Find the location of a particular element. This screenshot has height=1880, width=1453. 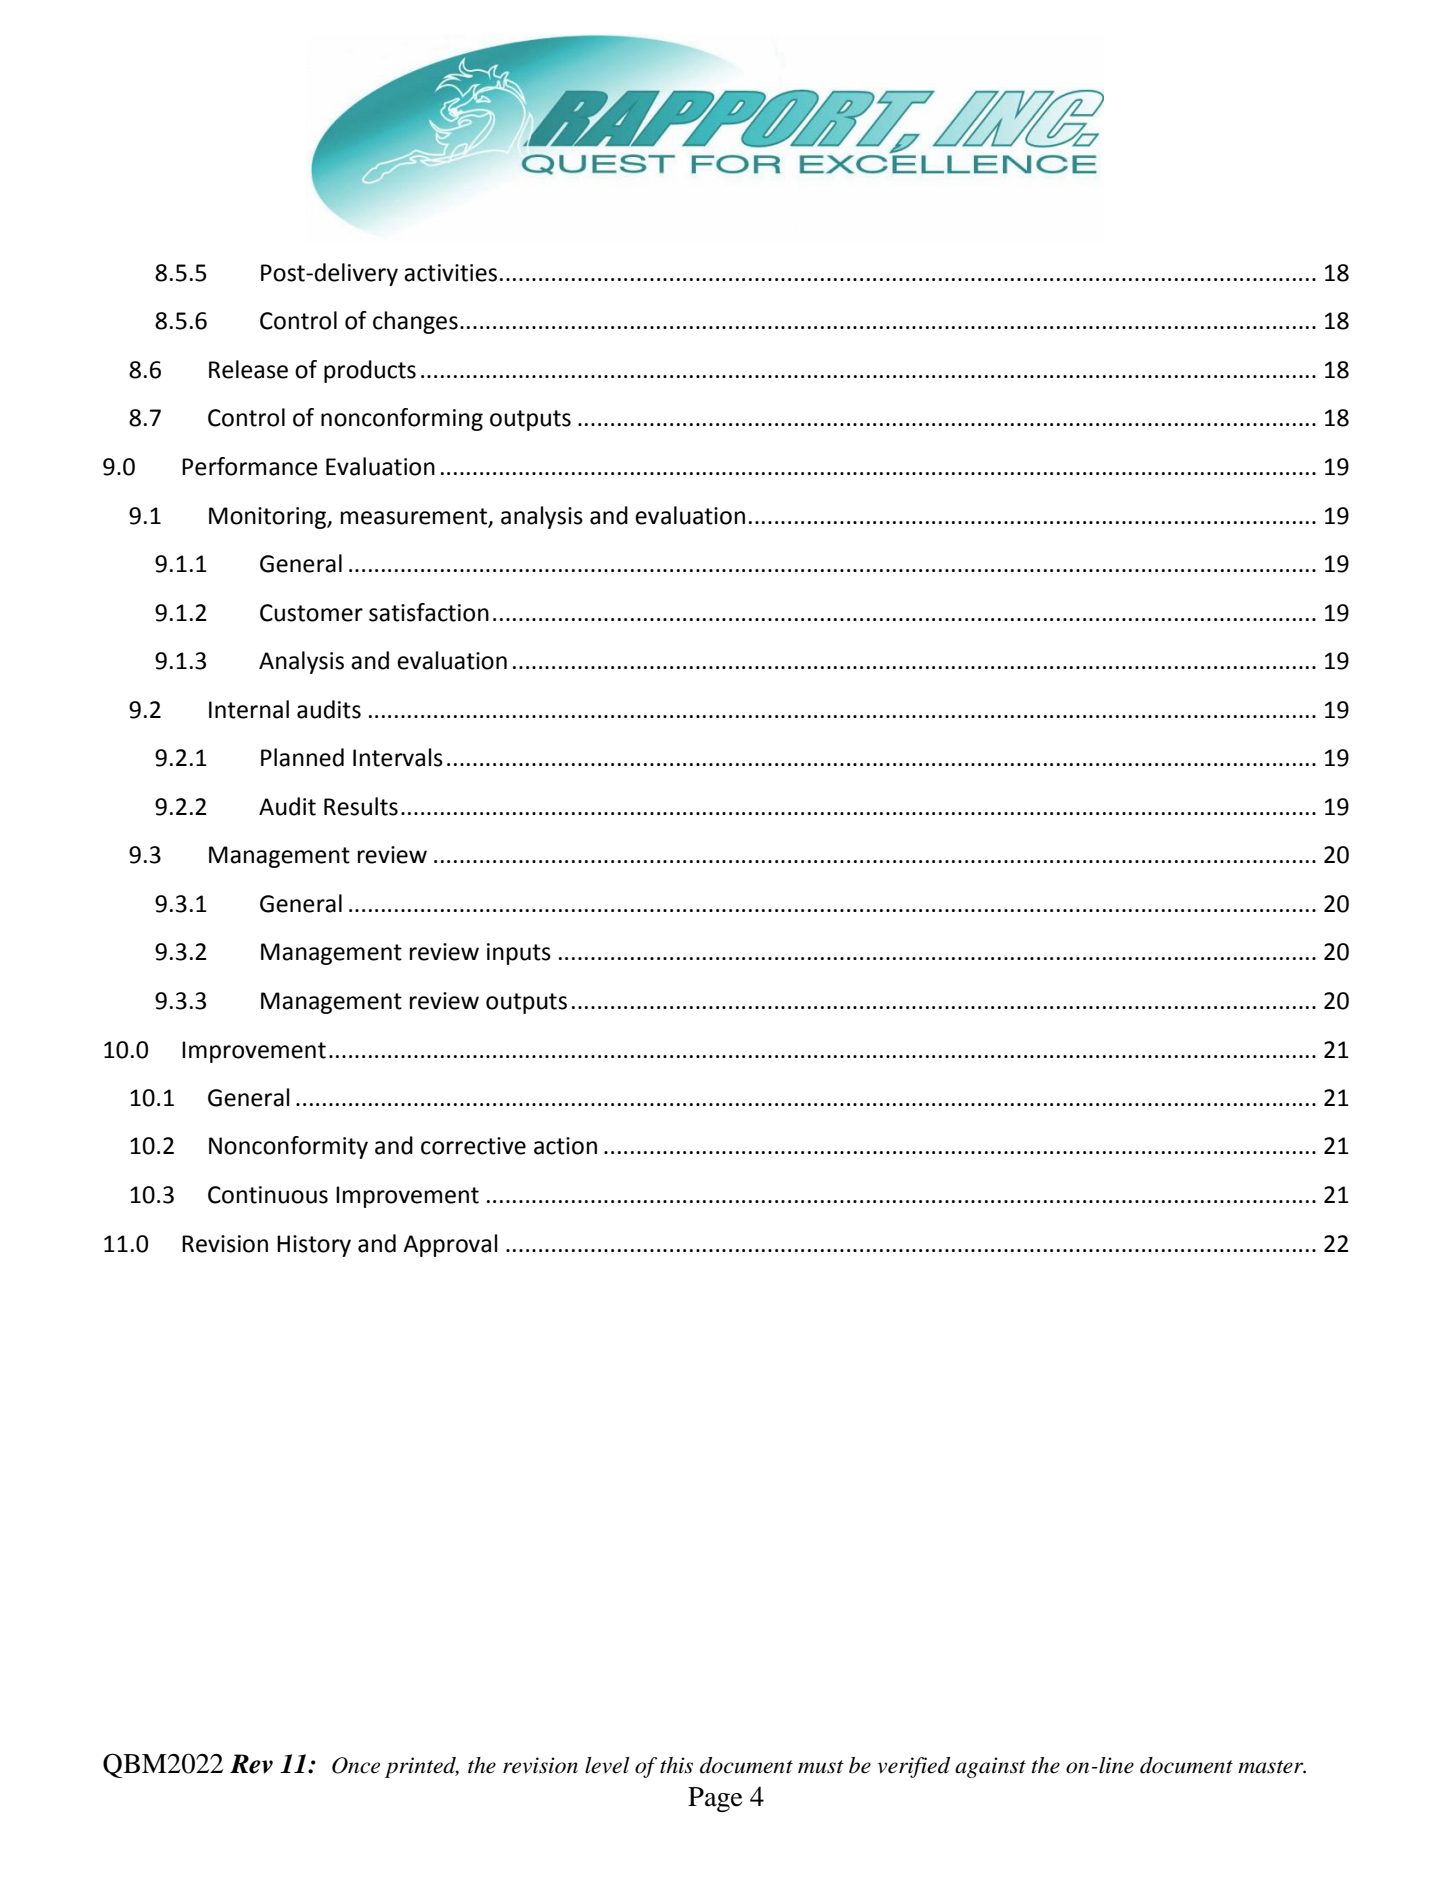

nonconforming is located at coordinates (402, 419).
